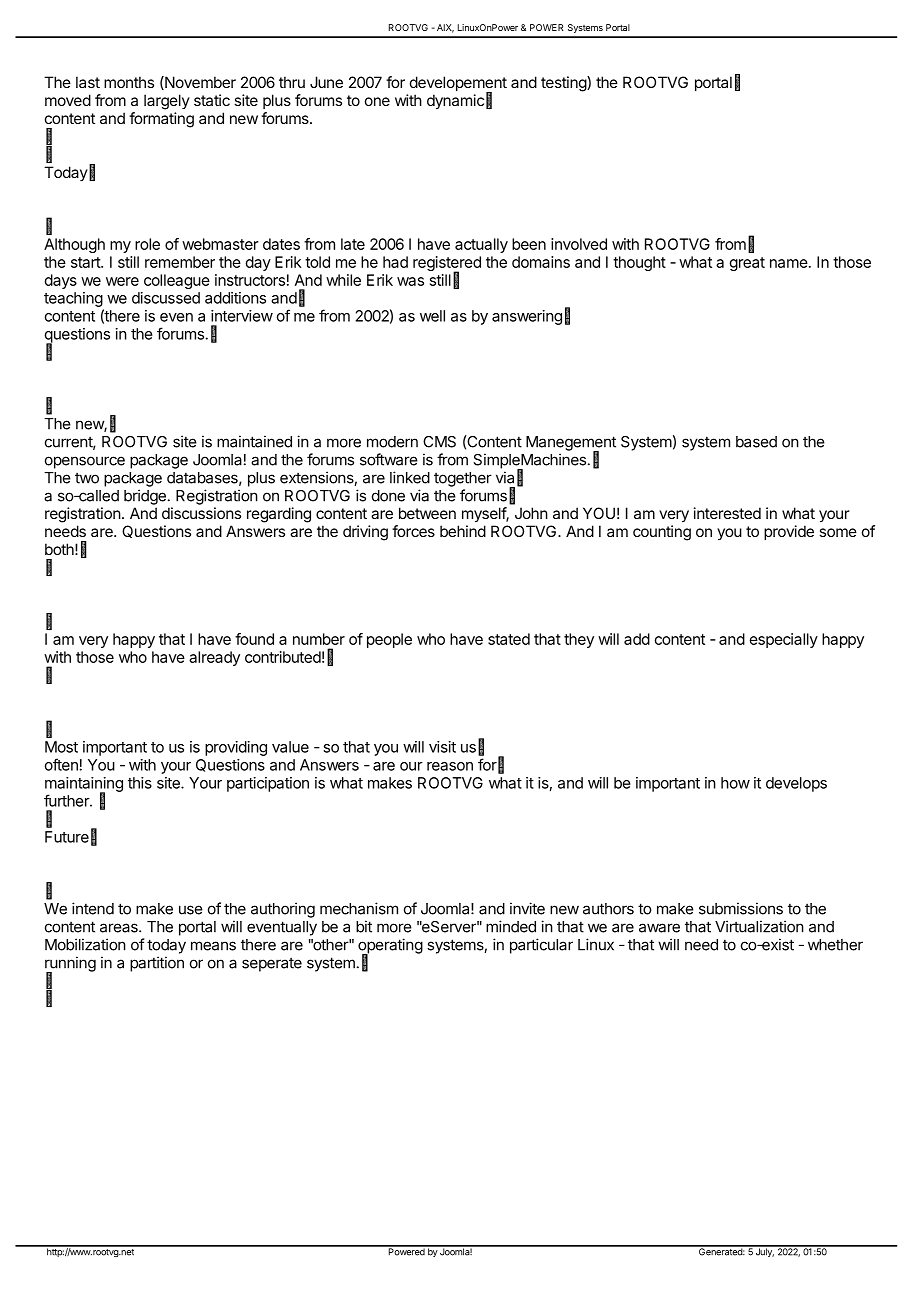 The width and height of the image is (924, 1308). Describe the element at coordinates (564, 84) in the image. I see `testing` at that location.
